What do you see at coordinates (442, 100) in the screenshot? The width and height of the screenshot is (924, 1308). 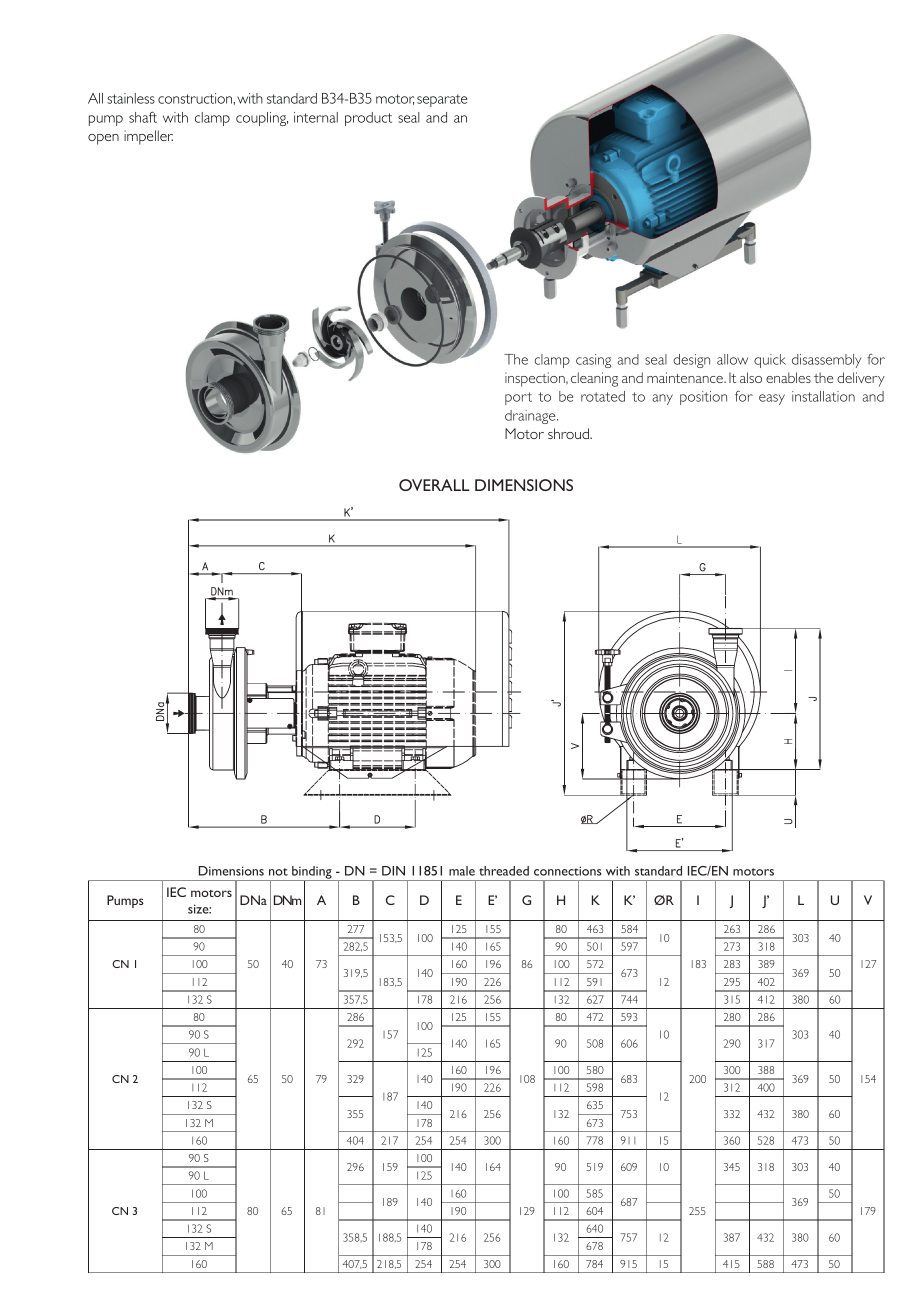 I see `separate` at bounding box center [442, 100].
